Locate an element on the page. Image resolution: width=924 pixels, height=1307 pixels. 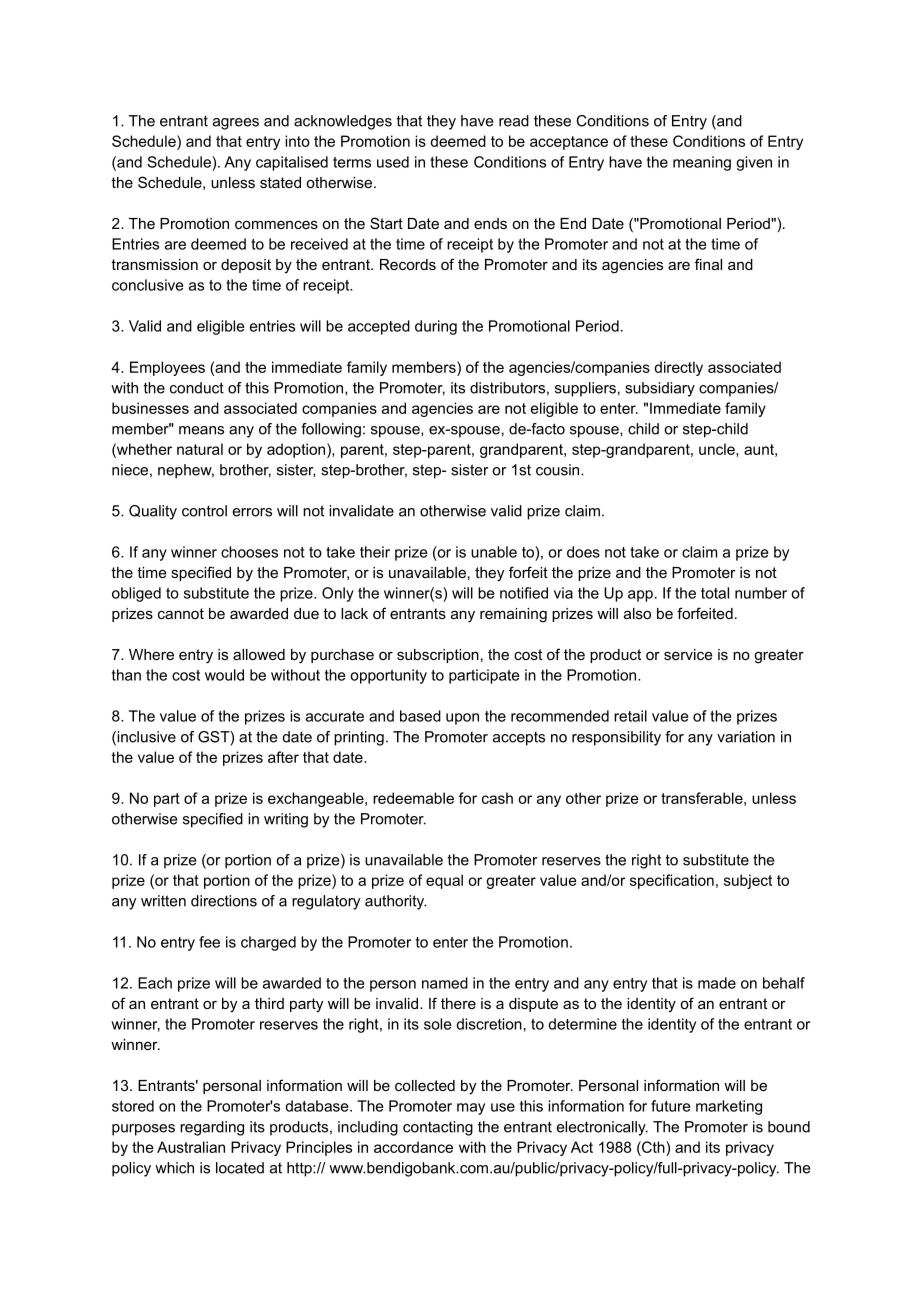
used is located at coordinates (393, 162).
